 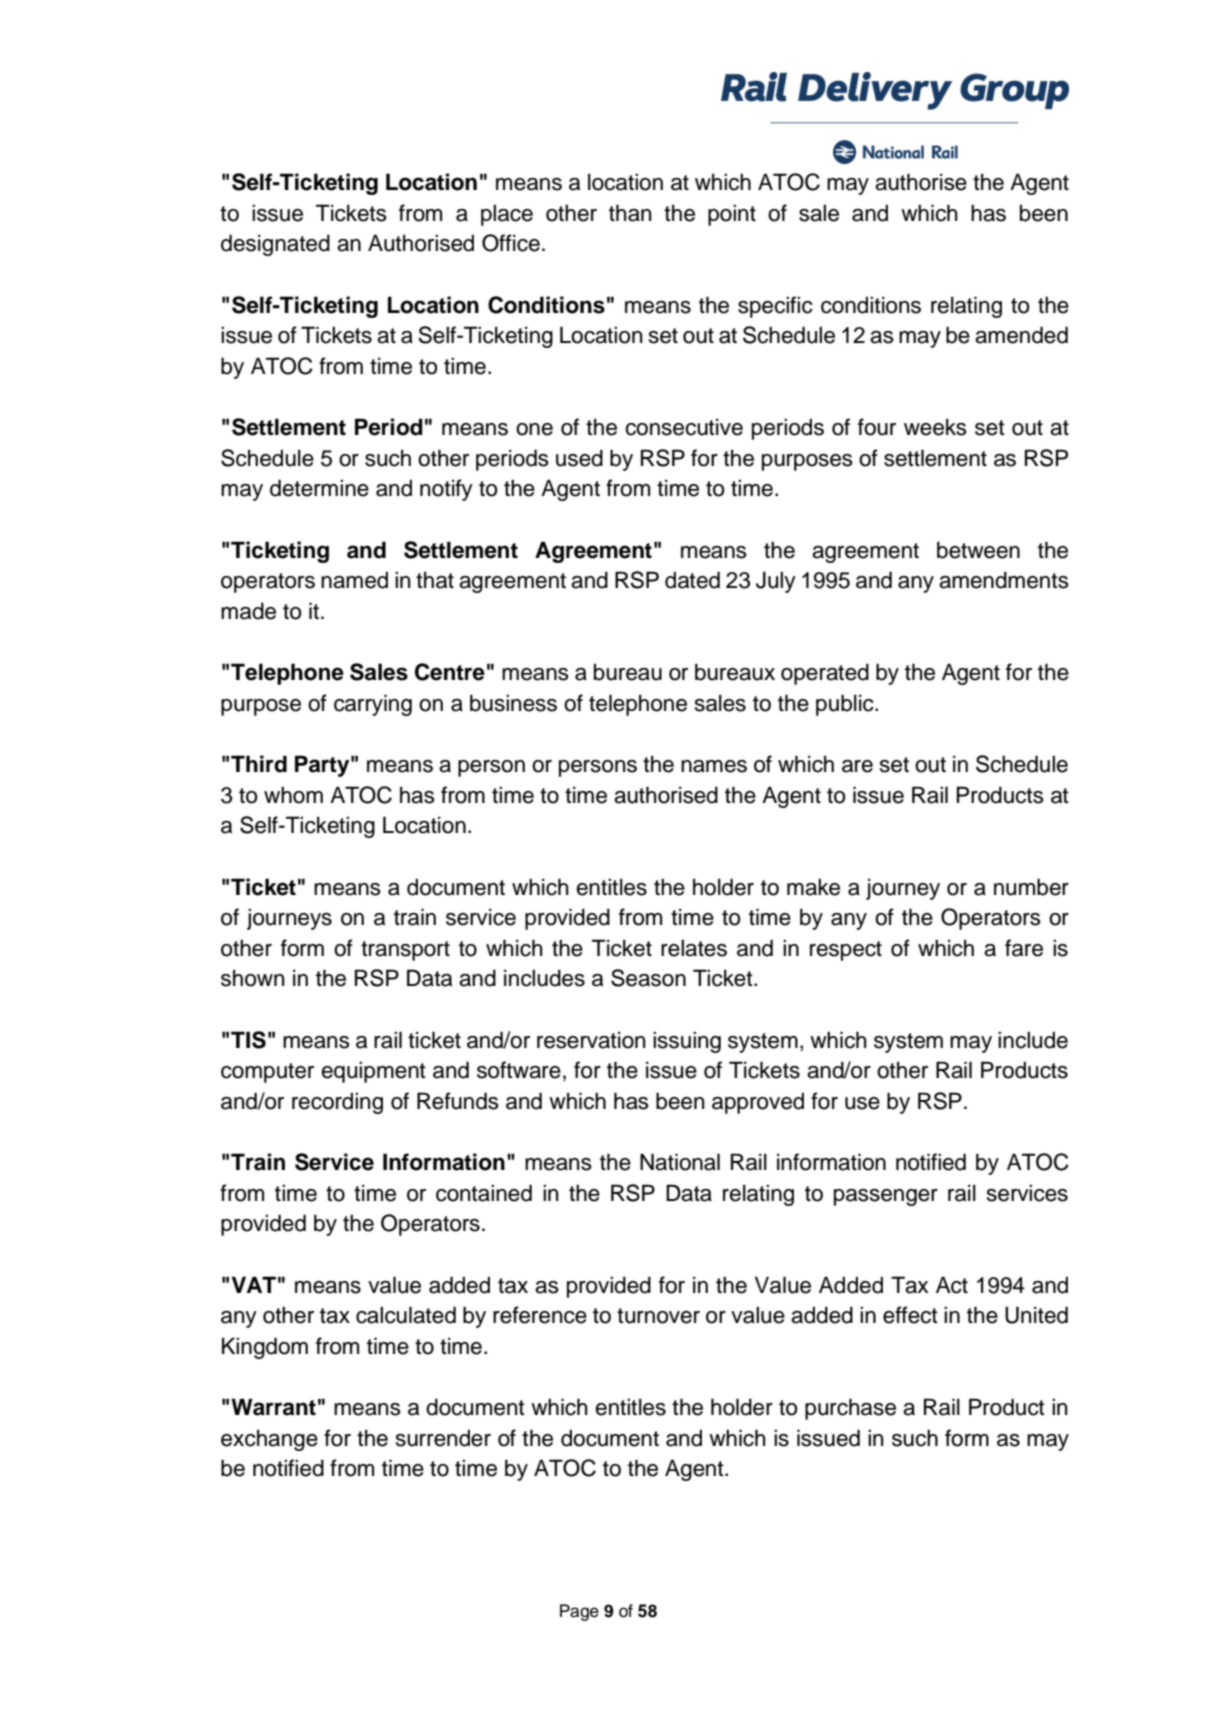 What do you see at coordinates (1024, 948) in the screenshot?
I see `fare` at bounding box center [1024, 948].
